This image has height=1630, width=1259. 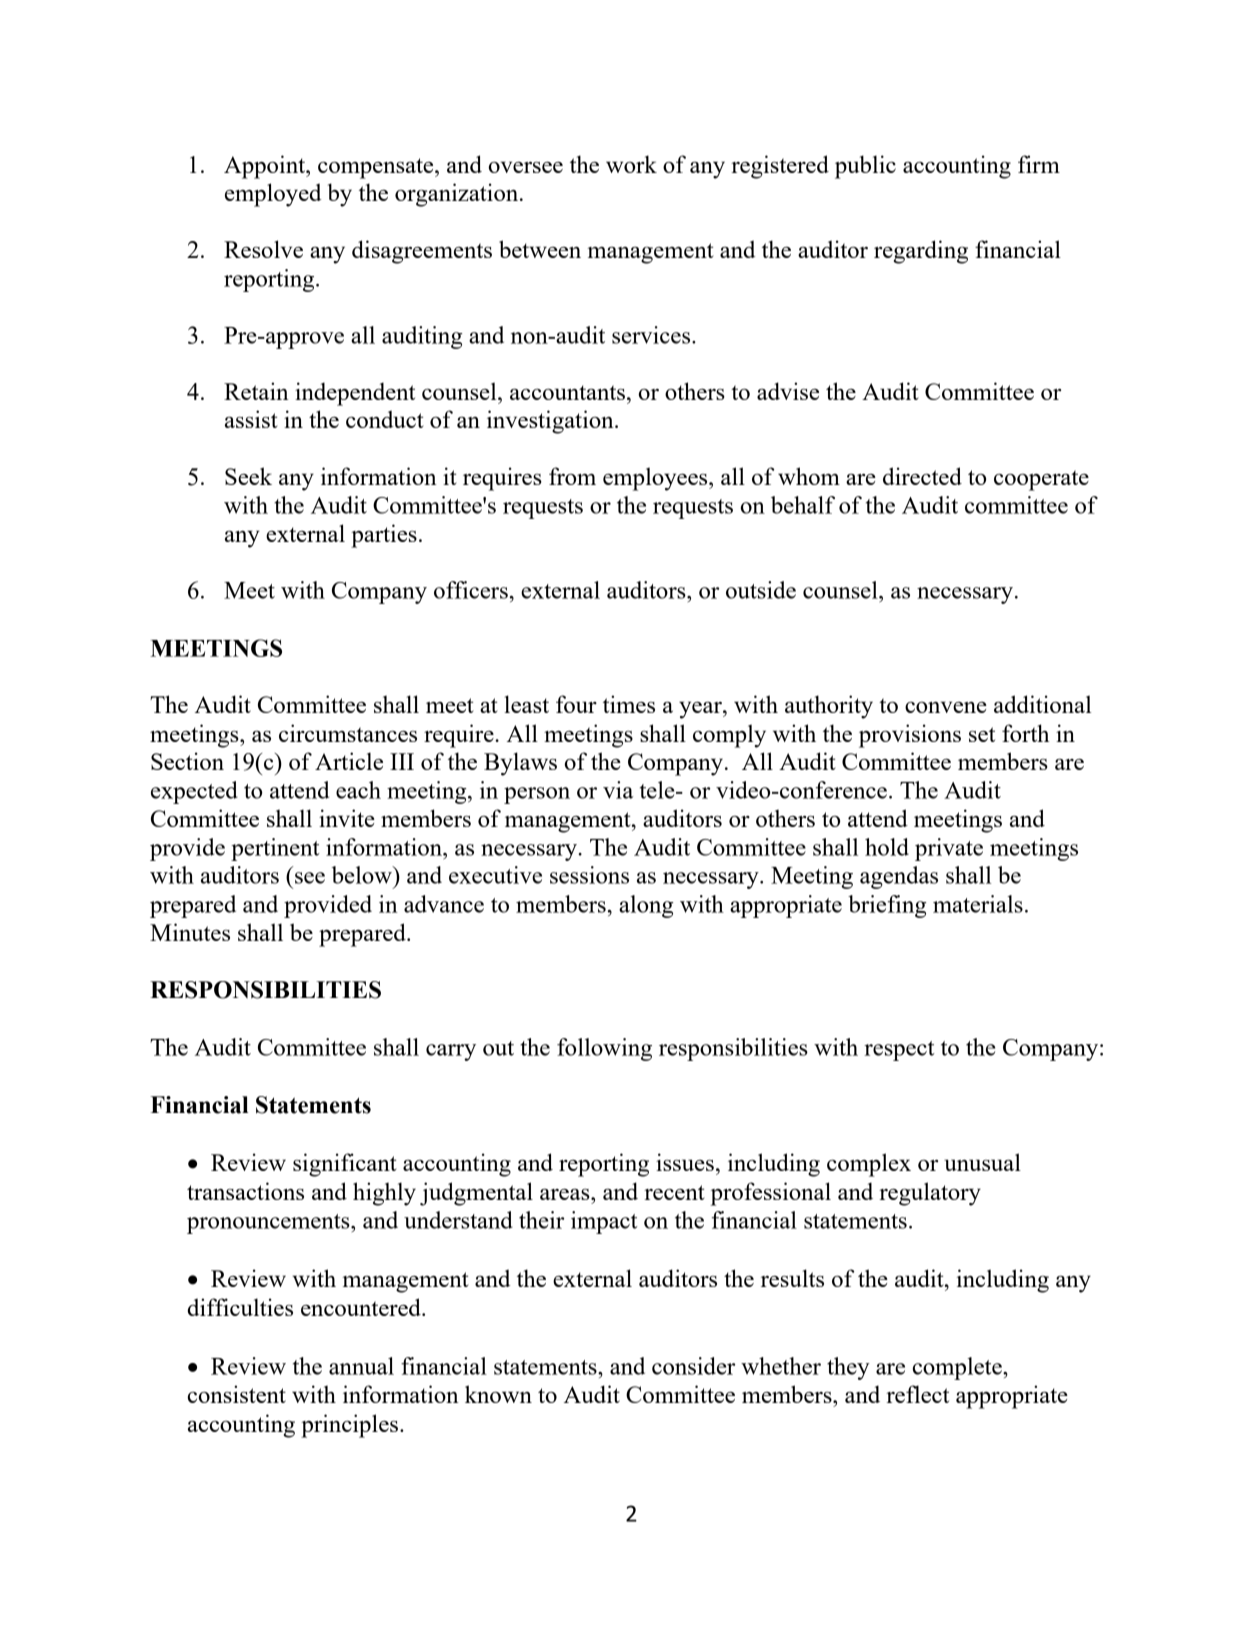 What do you see at coordinates (921, 252) in the image?
I see `regarding` at bounding box center [921, 252].
